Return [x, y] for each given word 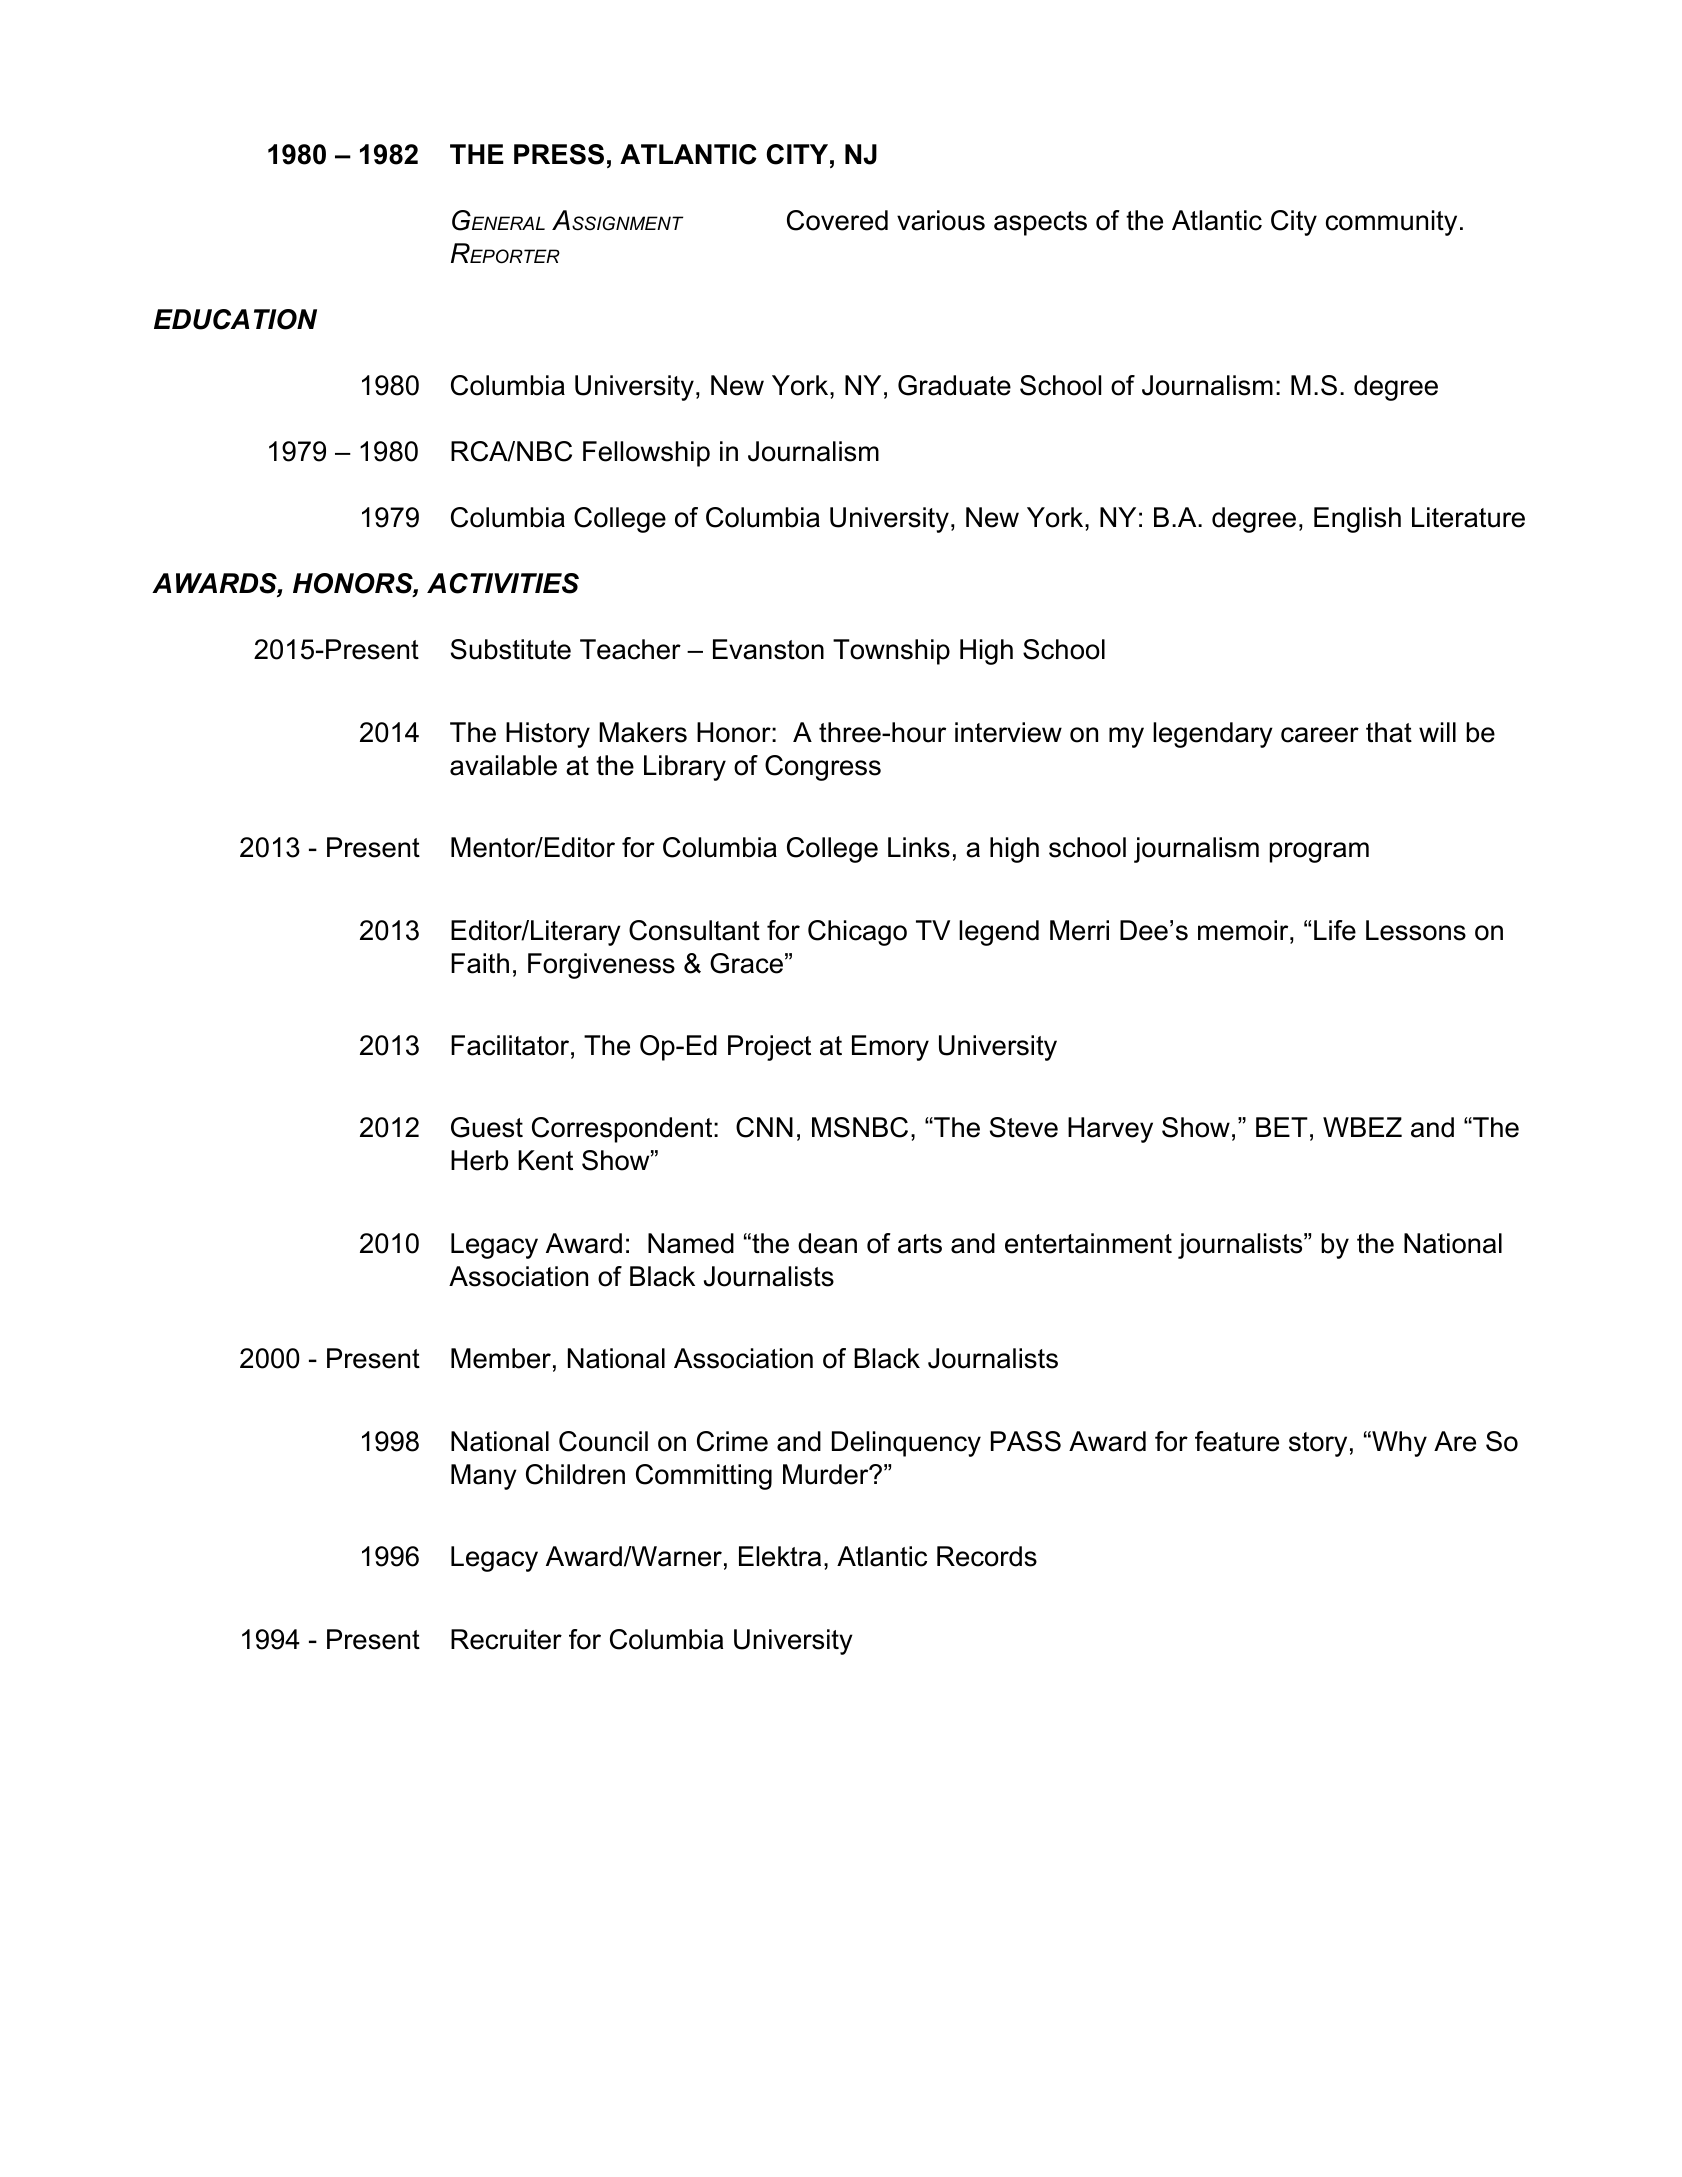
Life [1335, 930]
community [1391, 223]
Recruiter [506, 1639]
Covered [837, 220]
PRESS [559, 154]
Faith [480, 963]
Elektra [780, 1556]
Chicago [857, 933]
